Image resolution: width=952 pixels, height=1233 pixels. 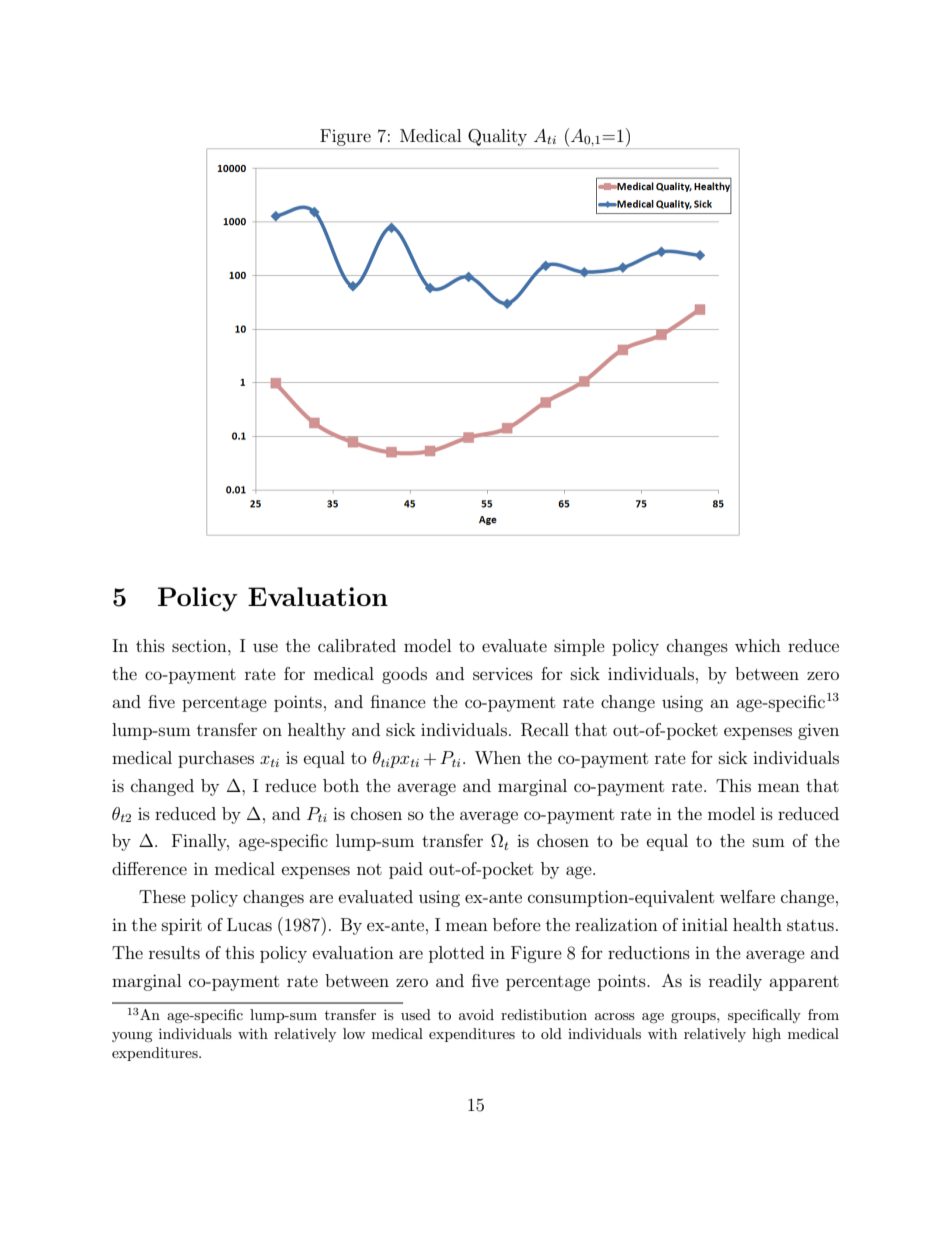 What do you see at coordinates (200, 646) in the document?
I see `section` at bounding box center [200, 646].
